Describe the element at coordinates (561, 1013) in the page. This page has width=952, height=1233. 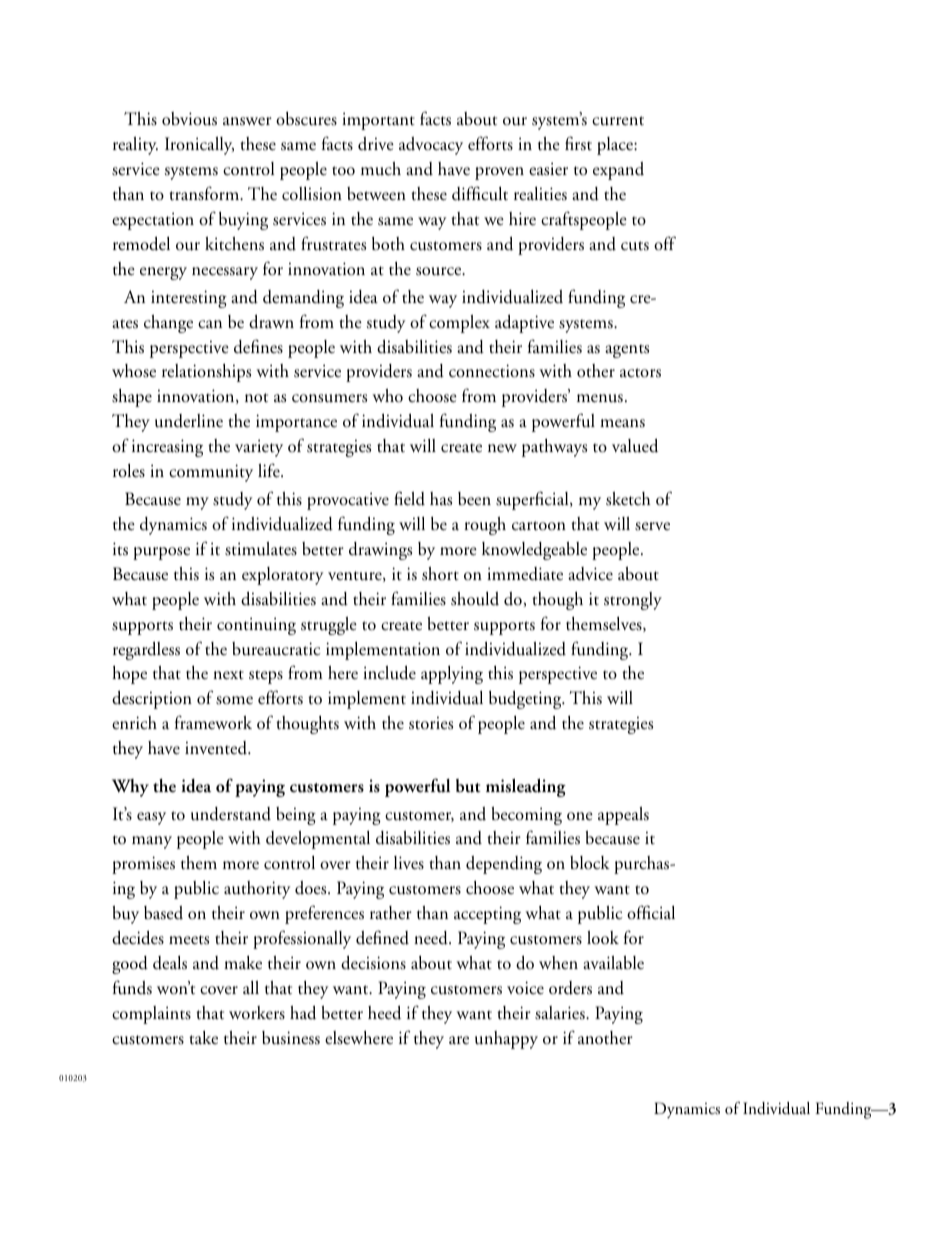
I see `salaries` at that location.
